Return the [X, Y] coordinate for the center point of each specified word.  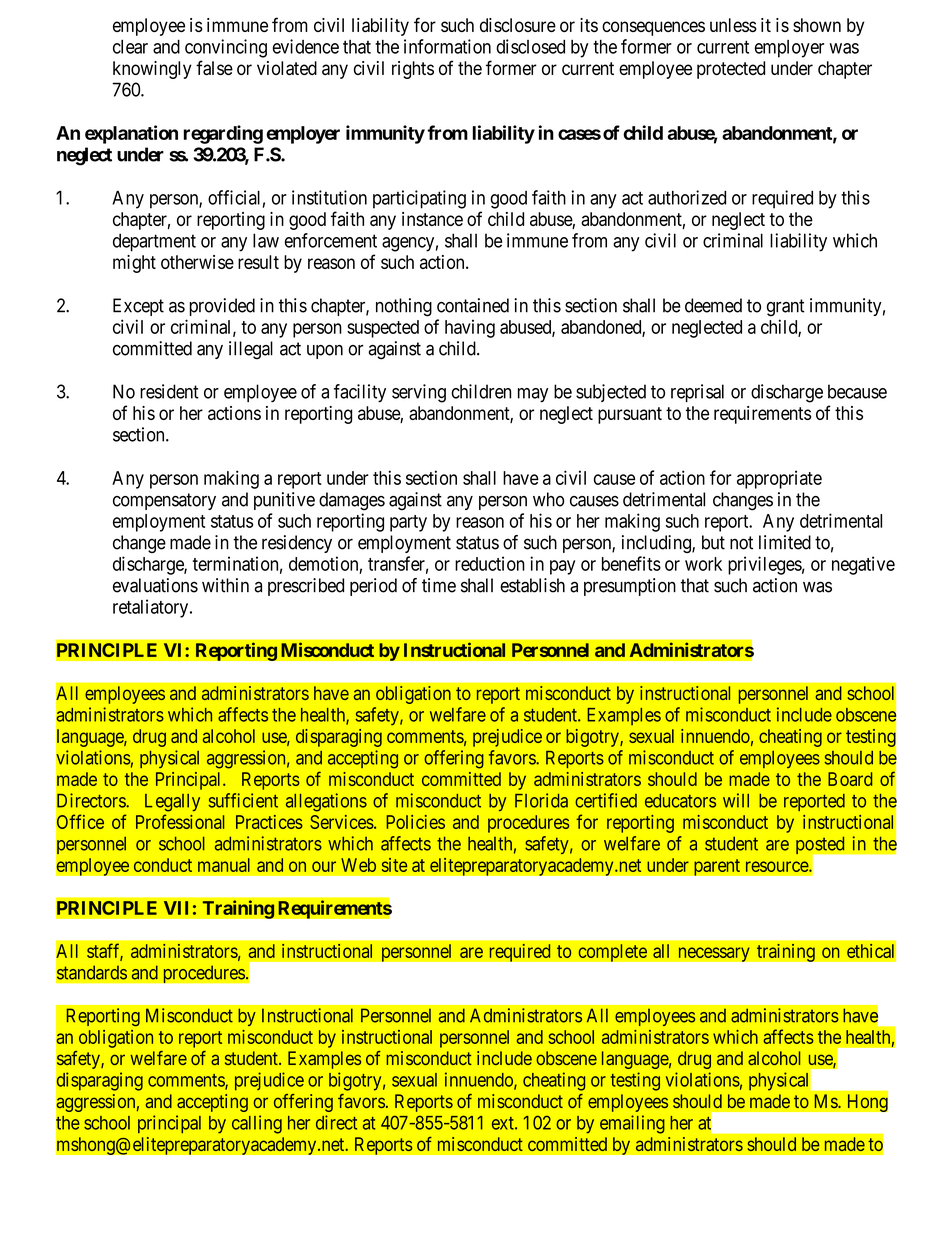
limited [785, 542]
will [736, 800]
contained [473, 305]
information [447, 46]
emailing [632, 1124]
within [225, 585]
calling [257, 1124]
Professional [180, 821]
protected [731, 70]
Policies [415, 822]
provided [222, 307]
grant [785, 308]
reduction [490, 563]
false [214, 67]
